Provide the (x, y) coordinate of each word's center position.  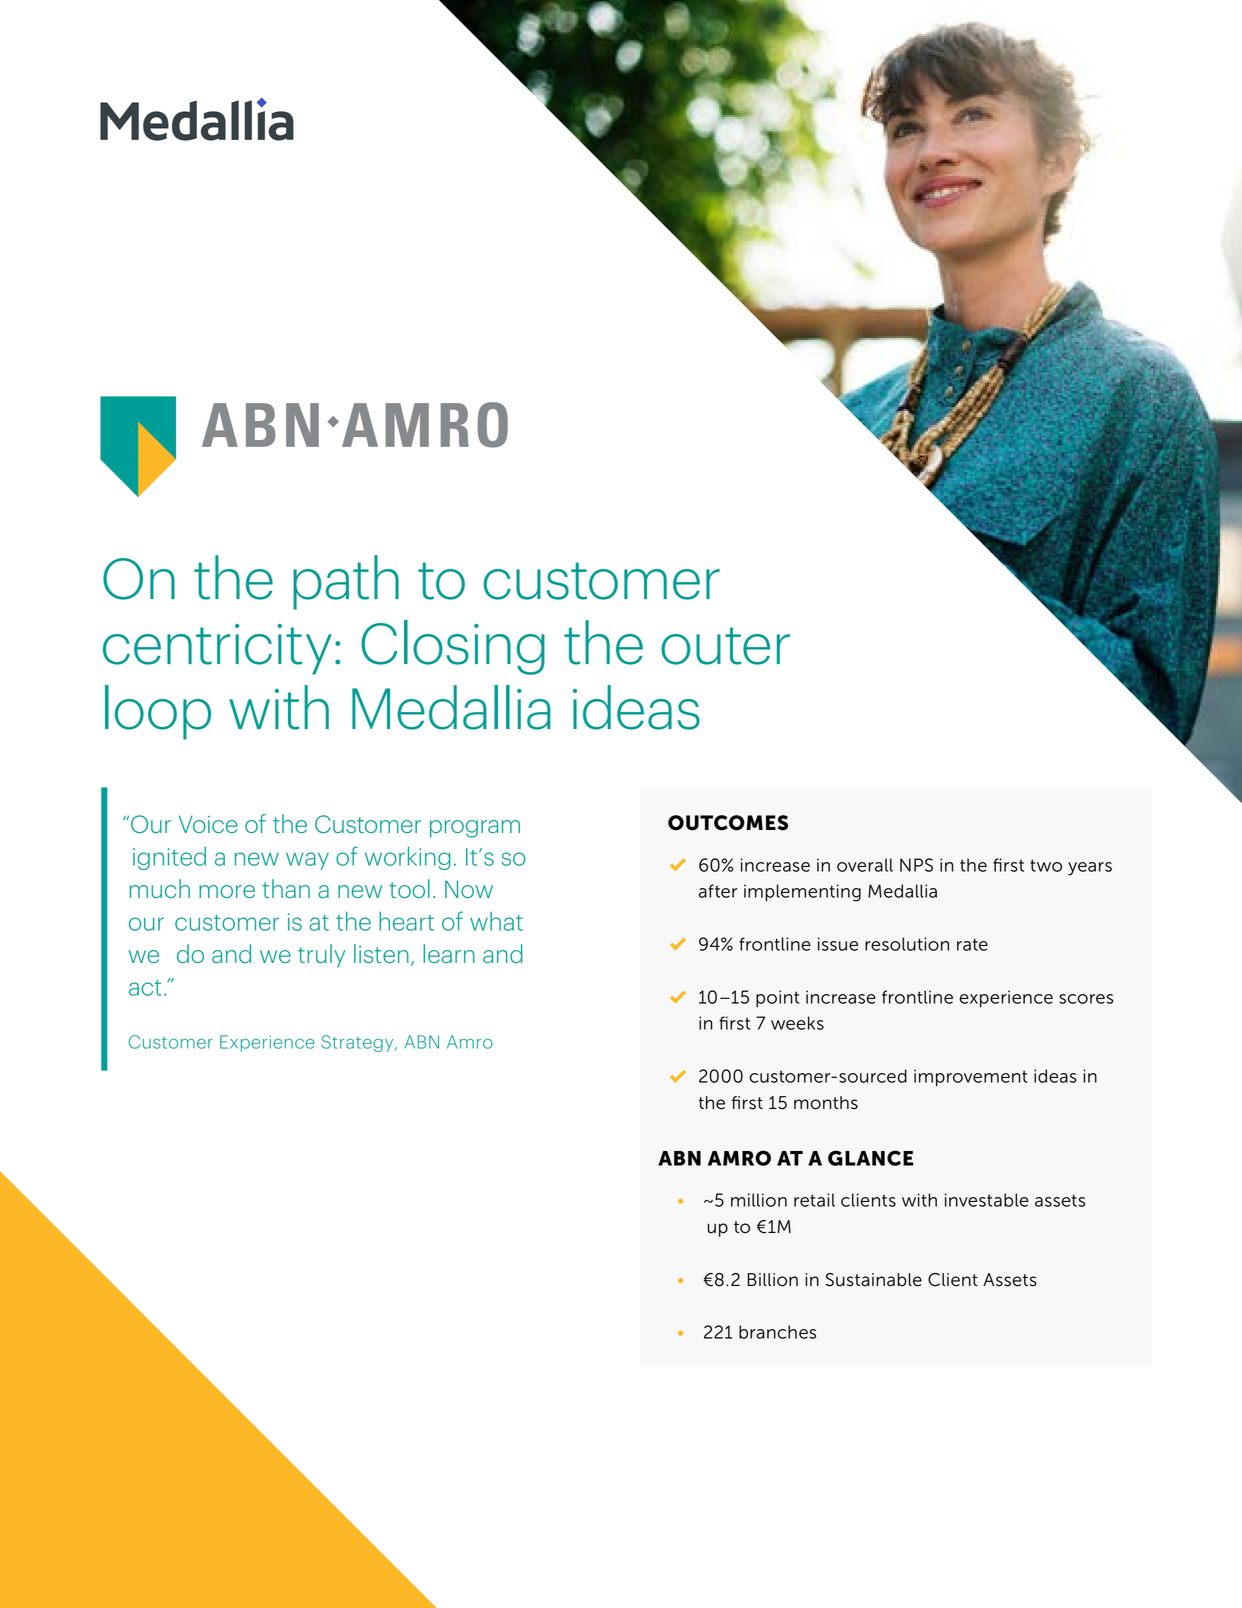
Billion (772, 1280)
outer (725, 646)
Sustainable (874, 1280)
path (346, 582)
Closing (453, 647)
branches (777, 1332)
